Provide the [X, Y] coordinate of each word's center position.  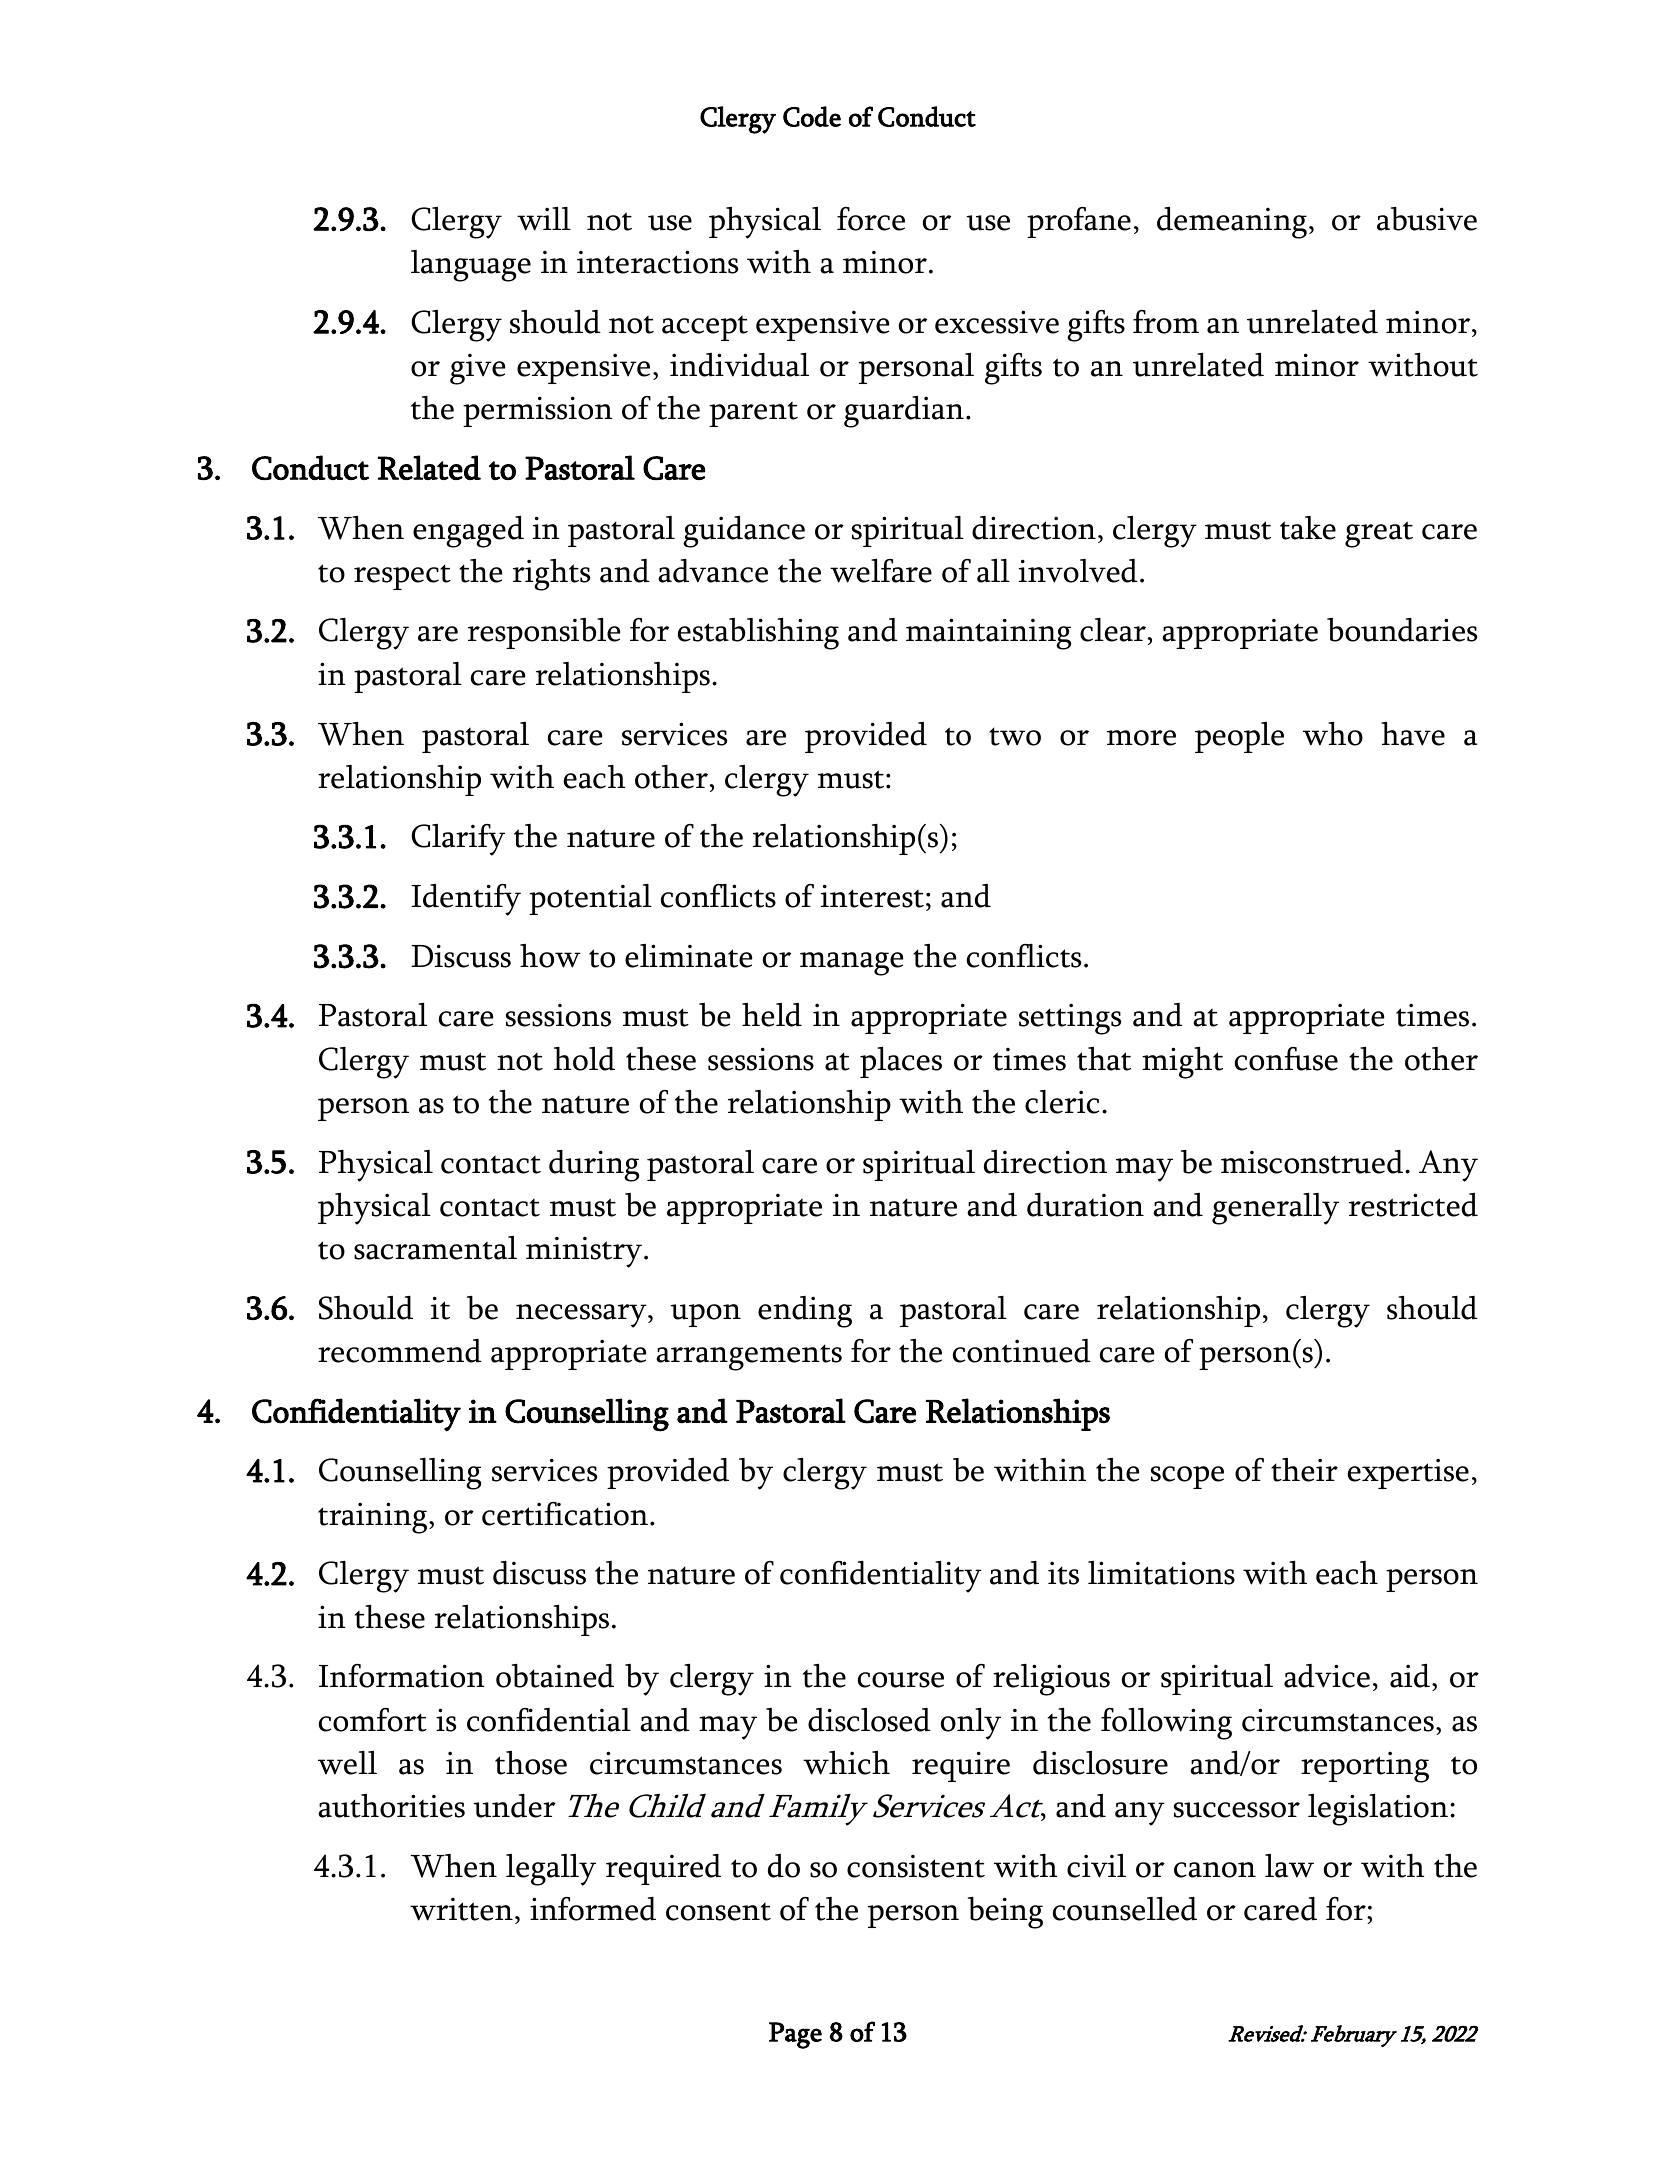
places [901, 1062]
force [871, 219]
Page [795, 2035]
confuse [1286, 1059]
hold [584, 1059]
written [461, 1909]
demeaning [1232, 223]
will [544, 219]
